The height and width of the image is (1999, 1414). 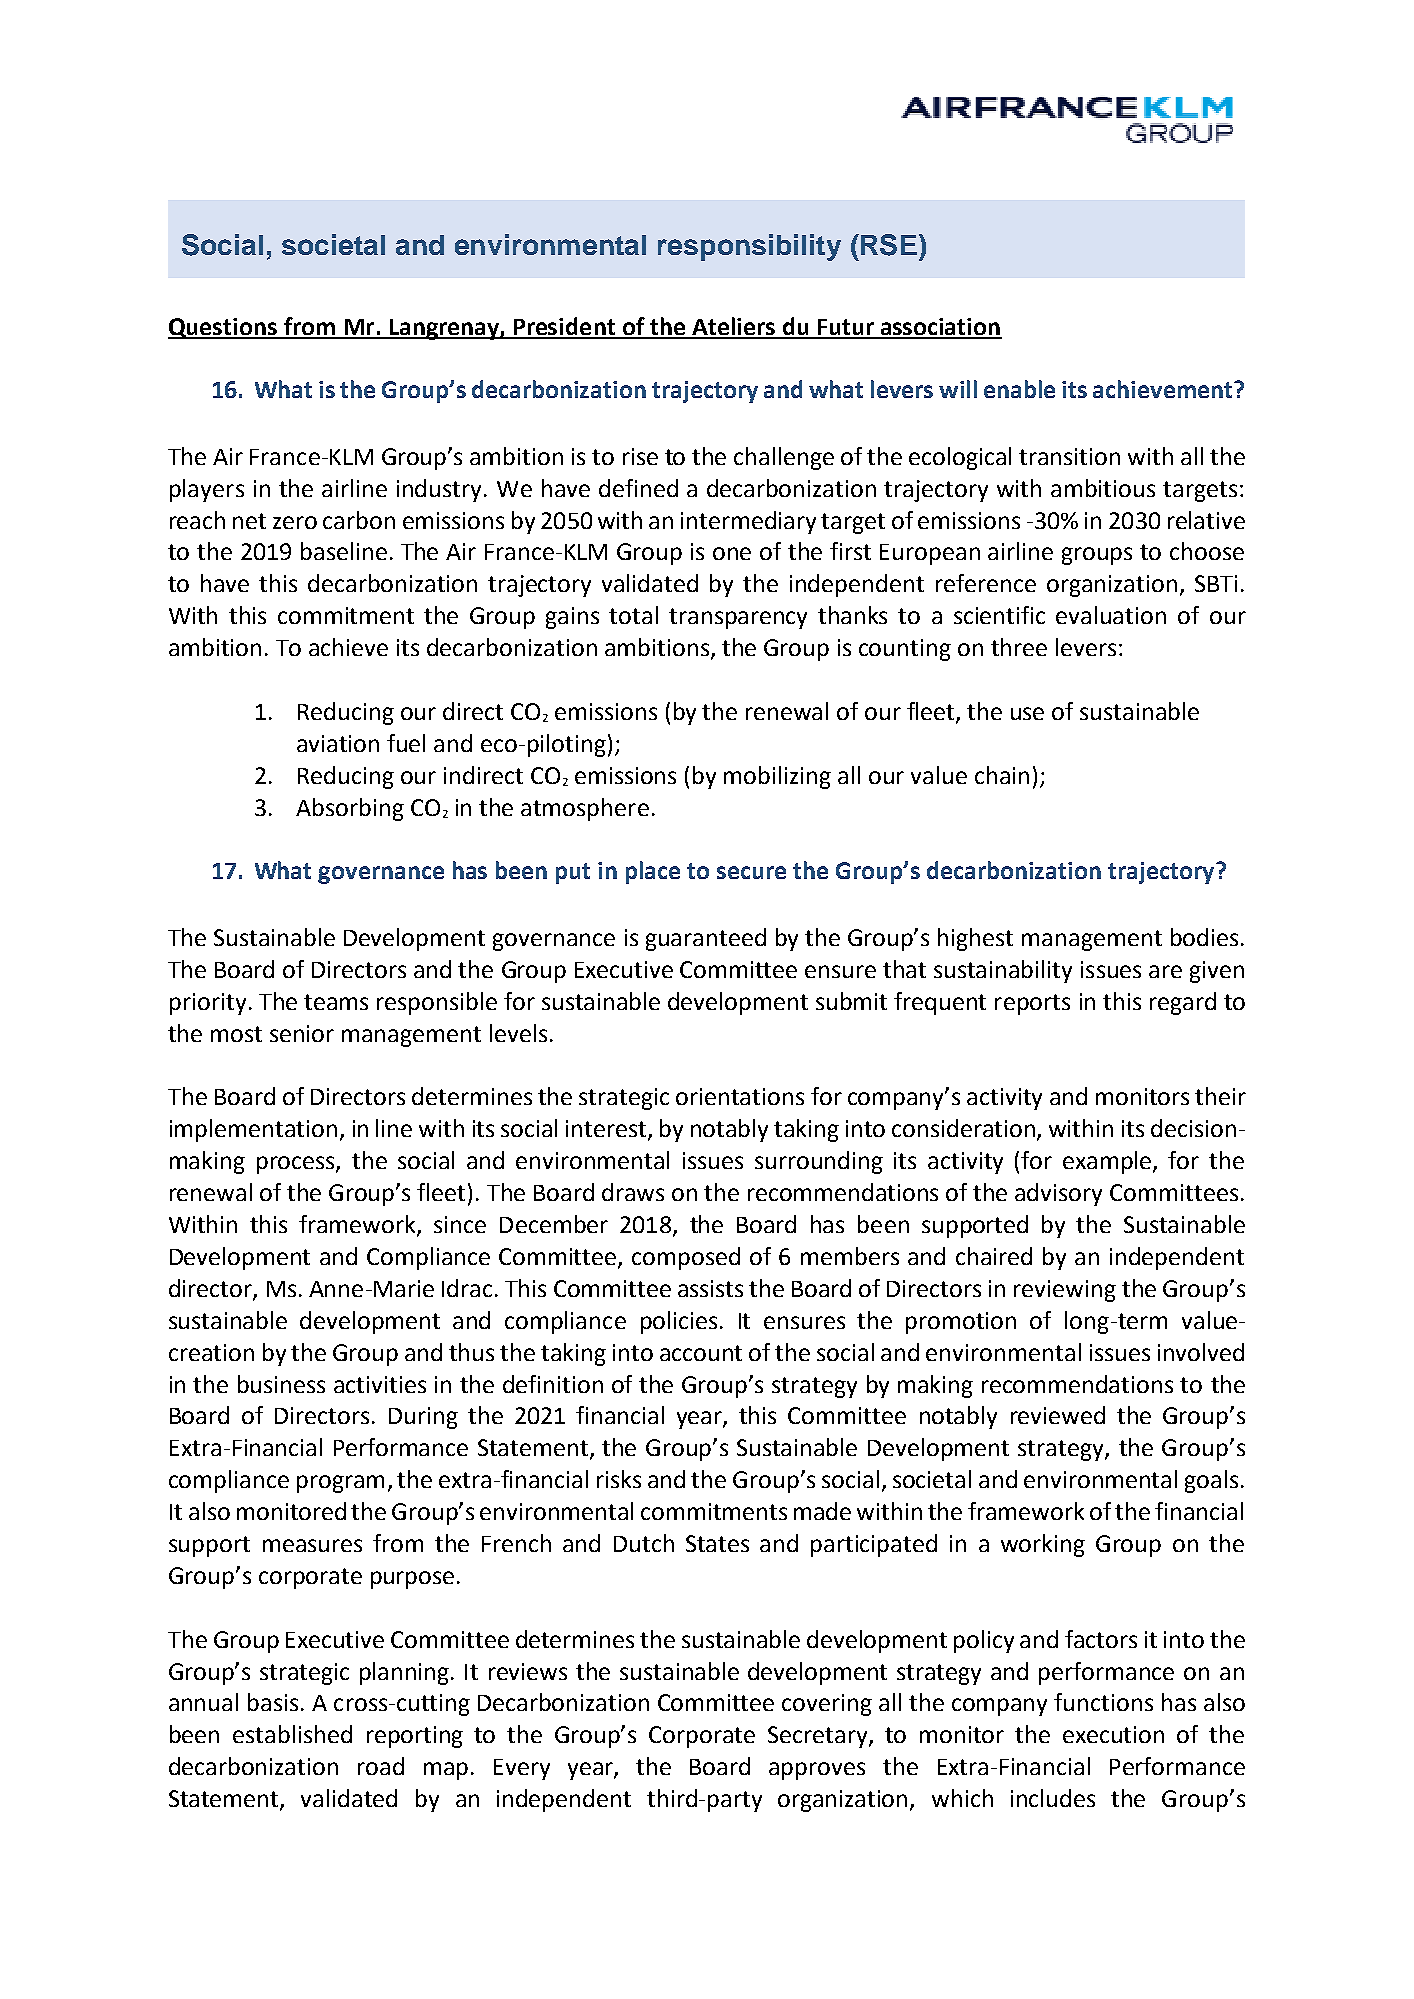 What do you see at coordinates (749, 247) in the image?
I see `responsibility` at bounding box center [749, 247].
